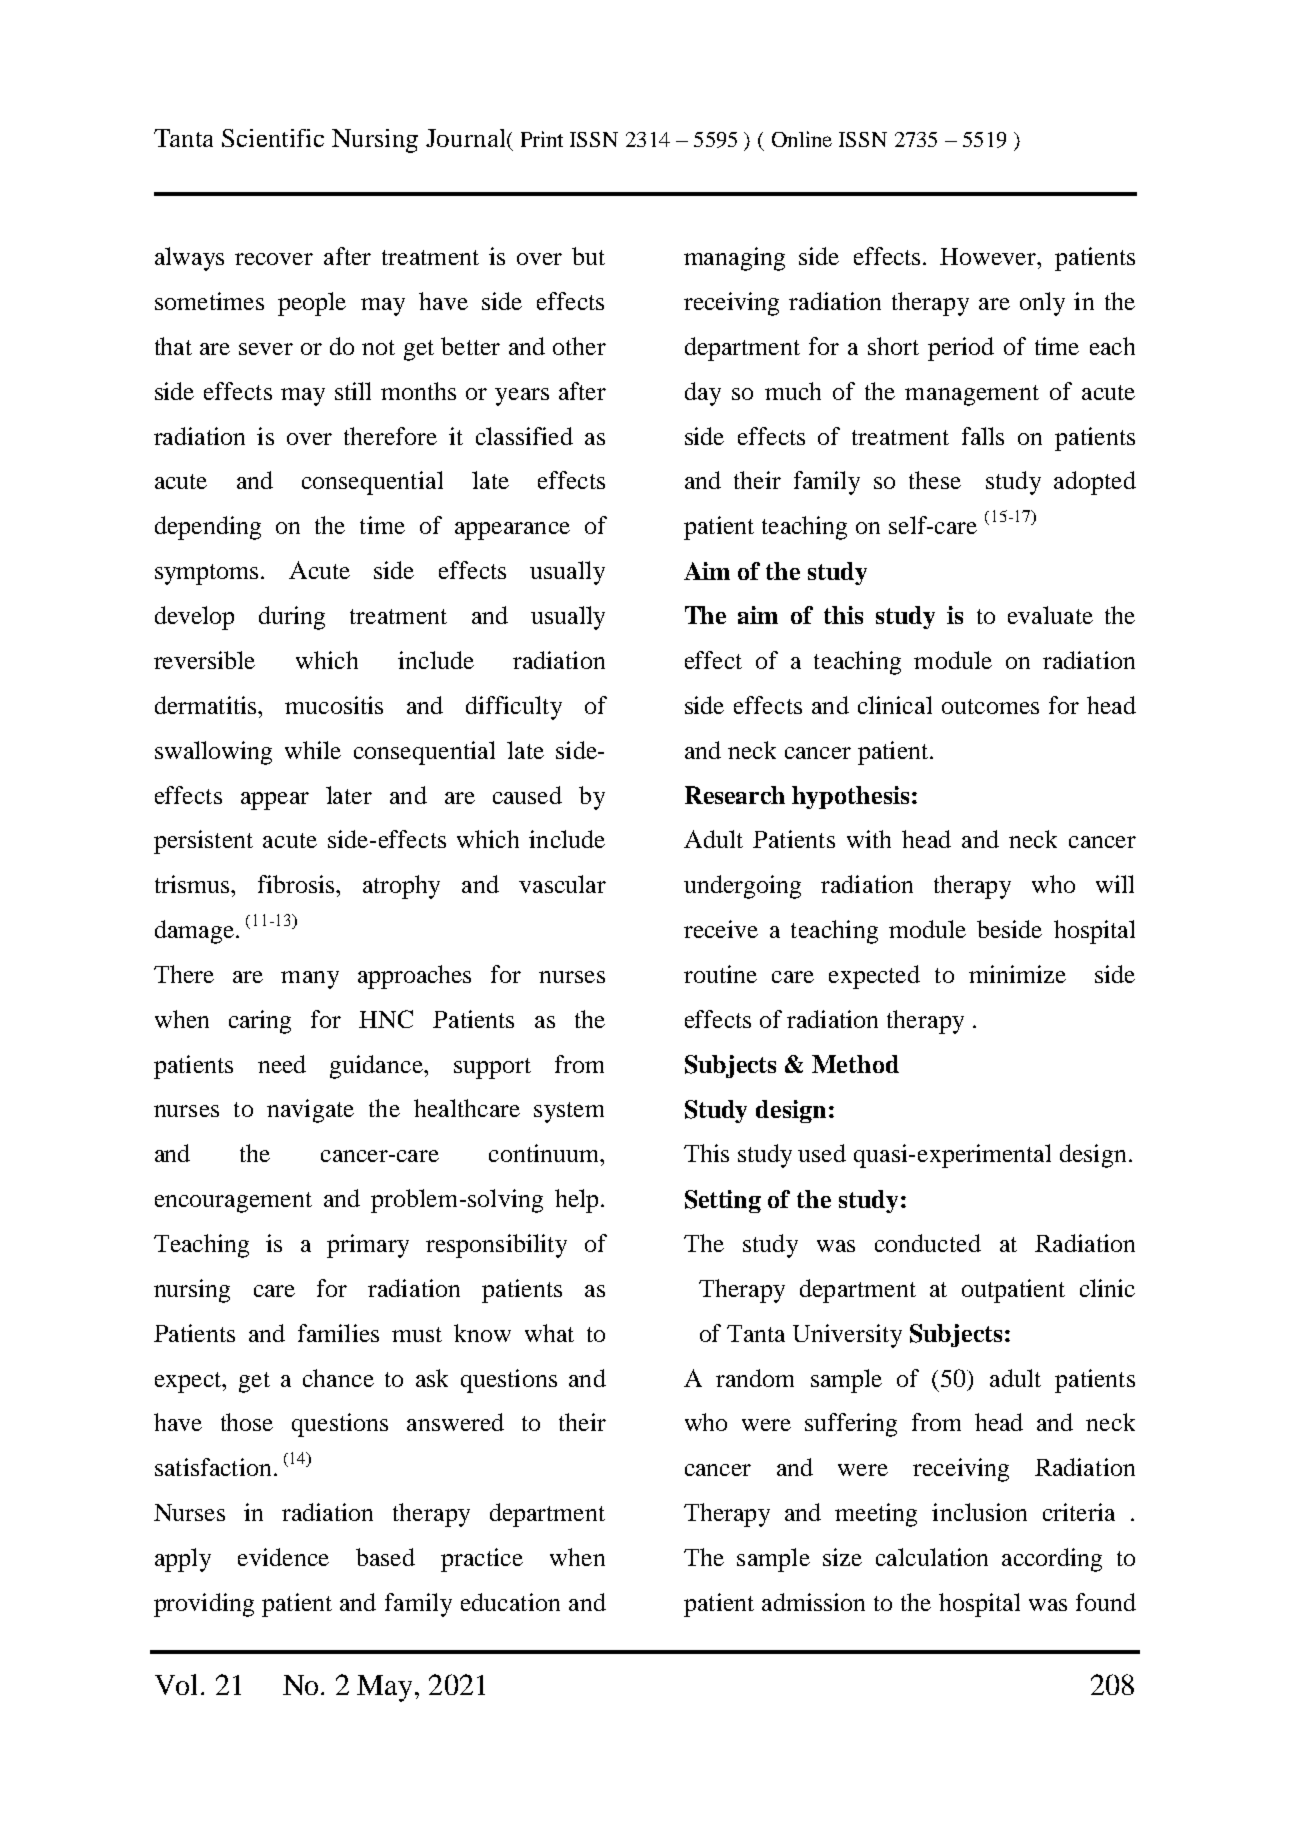 Image resolution: width=1290 pixels, height=1825 pixels. Describe the element at coordinates (292, 618) in the screenshot. I see `during` at that location.
